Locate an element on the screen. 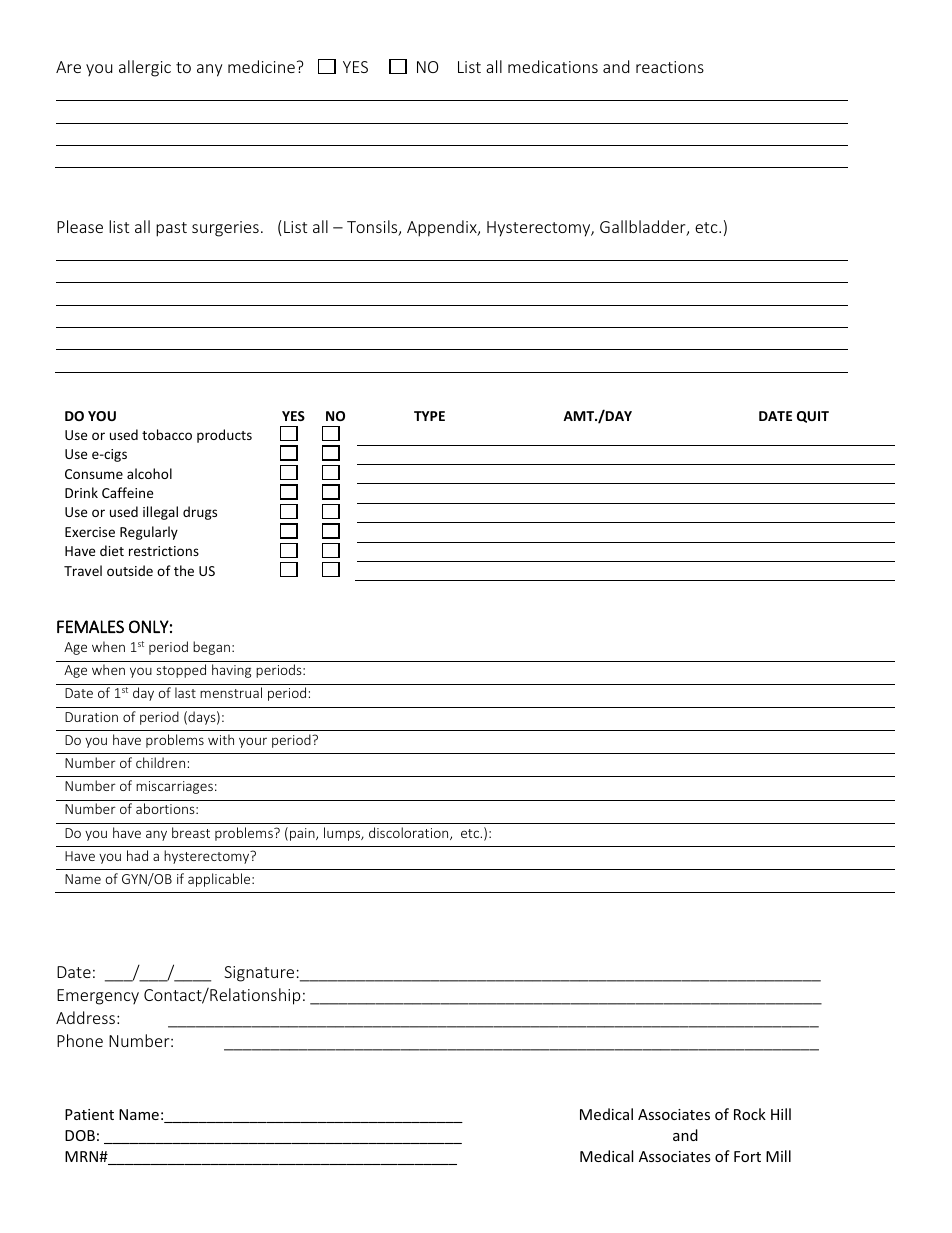 The image size is (952, 1233). QUIT is located at coordinates (813, 417).
